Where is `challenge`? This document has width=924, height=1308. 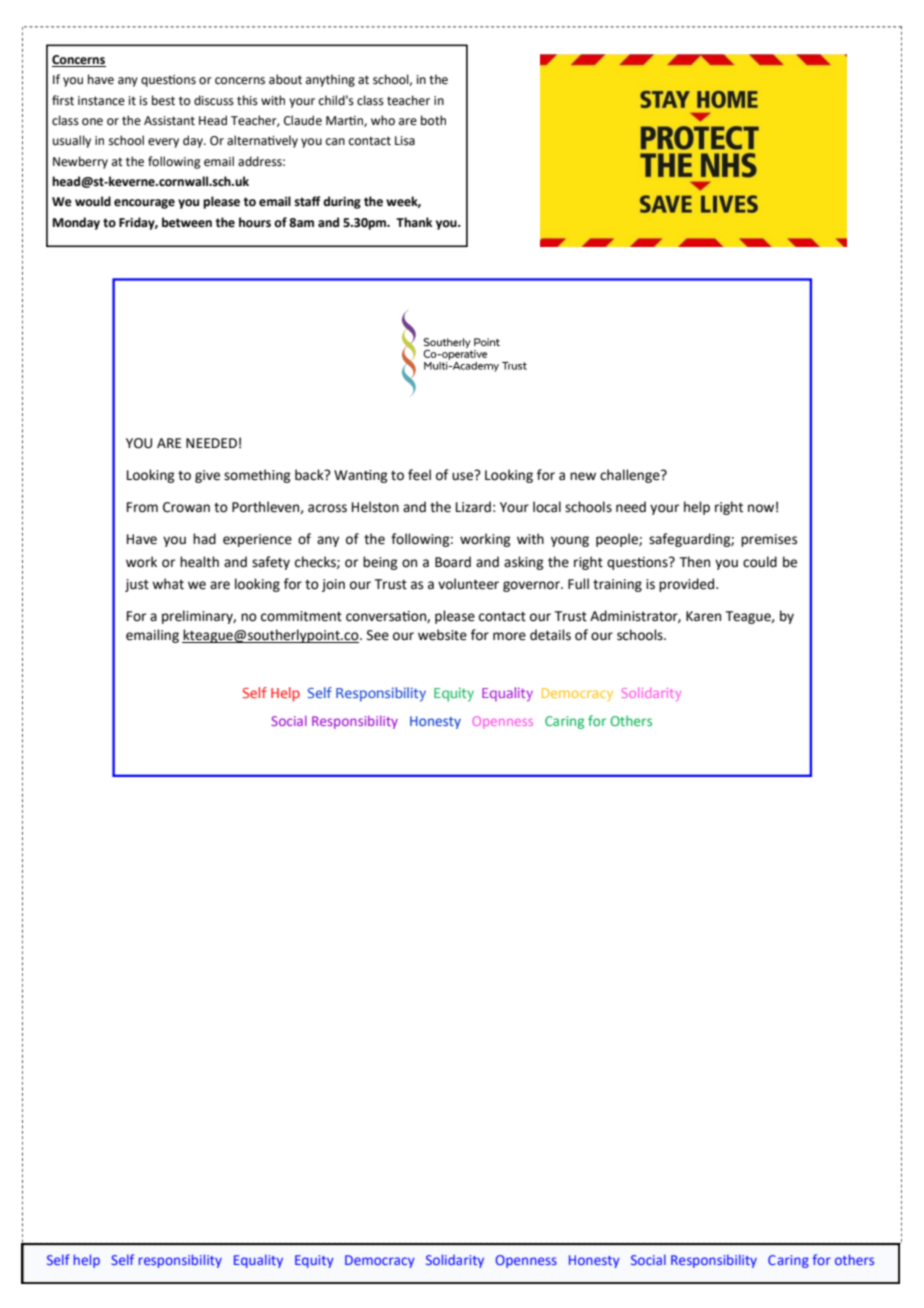 challenge is located at coordinates (631, 476).
